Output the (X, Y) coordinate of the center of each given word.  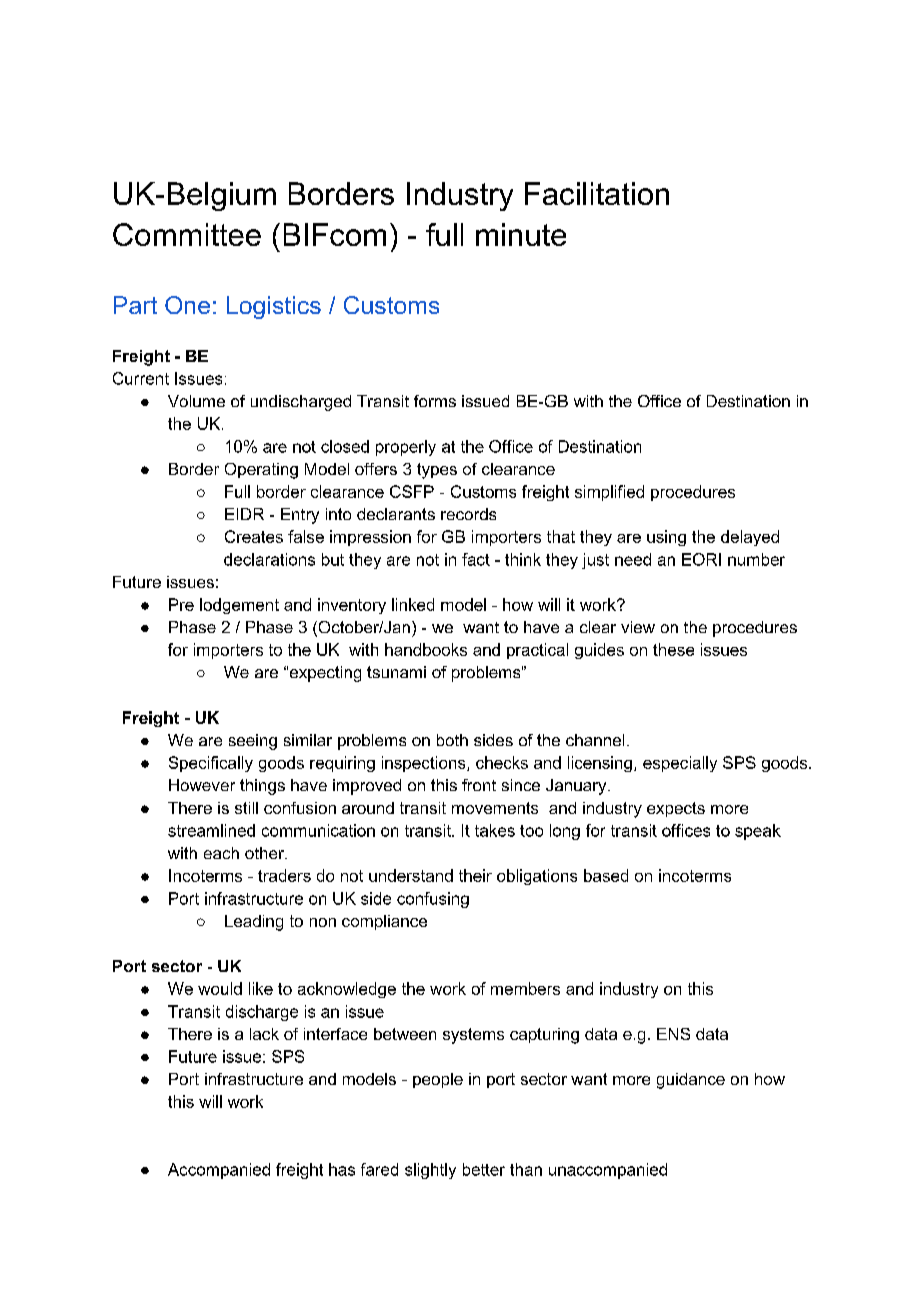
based (606, 875)
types (437, 471)
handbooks (426, 649)
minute (521, 234)
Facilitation (597, 193)
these (673, 649)
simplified (609, 493)
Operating (261, 471)
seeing (253, 742)
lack (264, 1034)
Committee (187, 234)
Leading (254, 923)
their (475, 875)
